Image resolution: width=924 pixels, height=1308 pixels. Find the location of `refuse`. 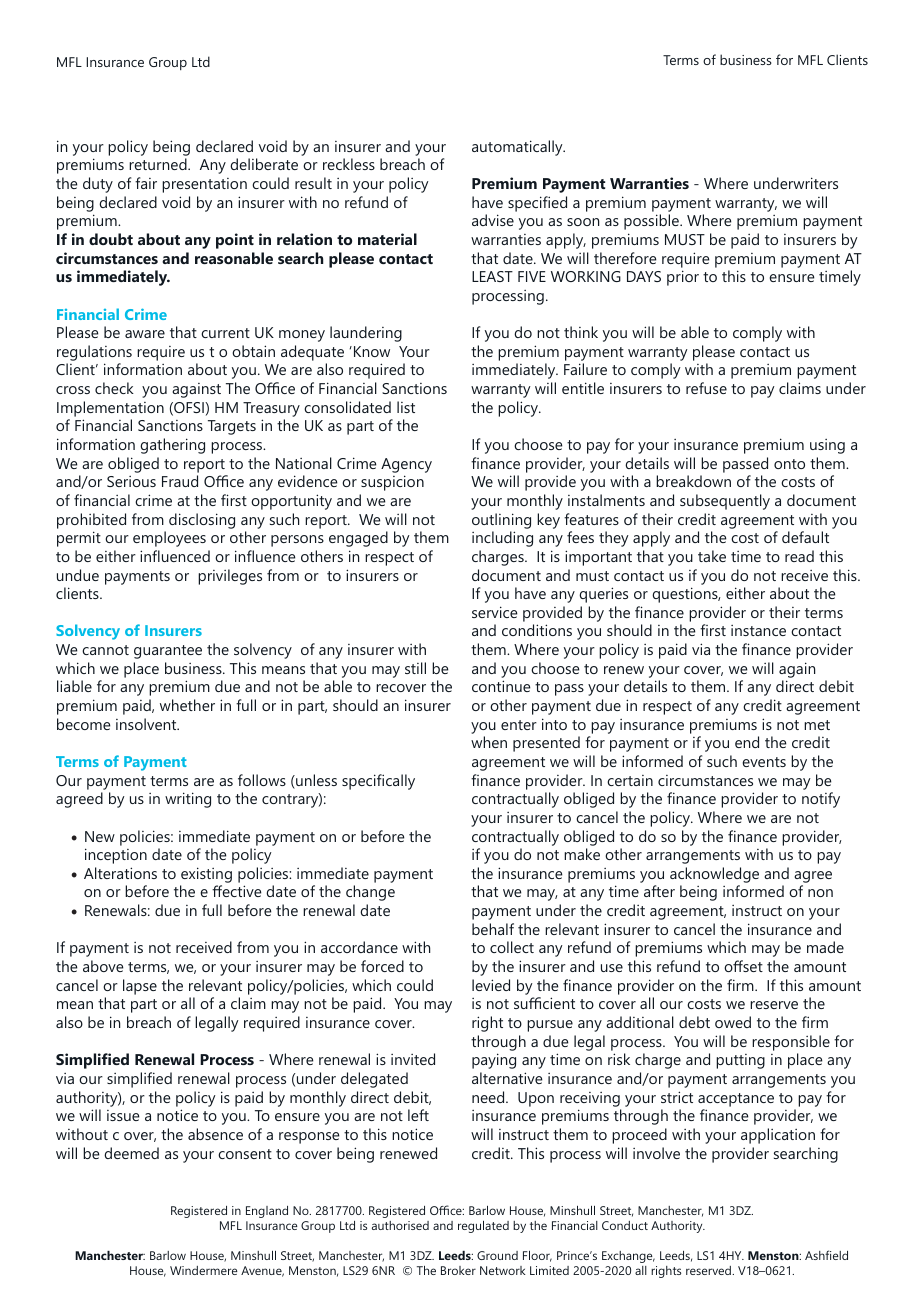

refuse is located at coordinates (706, 388).
